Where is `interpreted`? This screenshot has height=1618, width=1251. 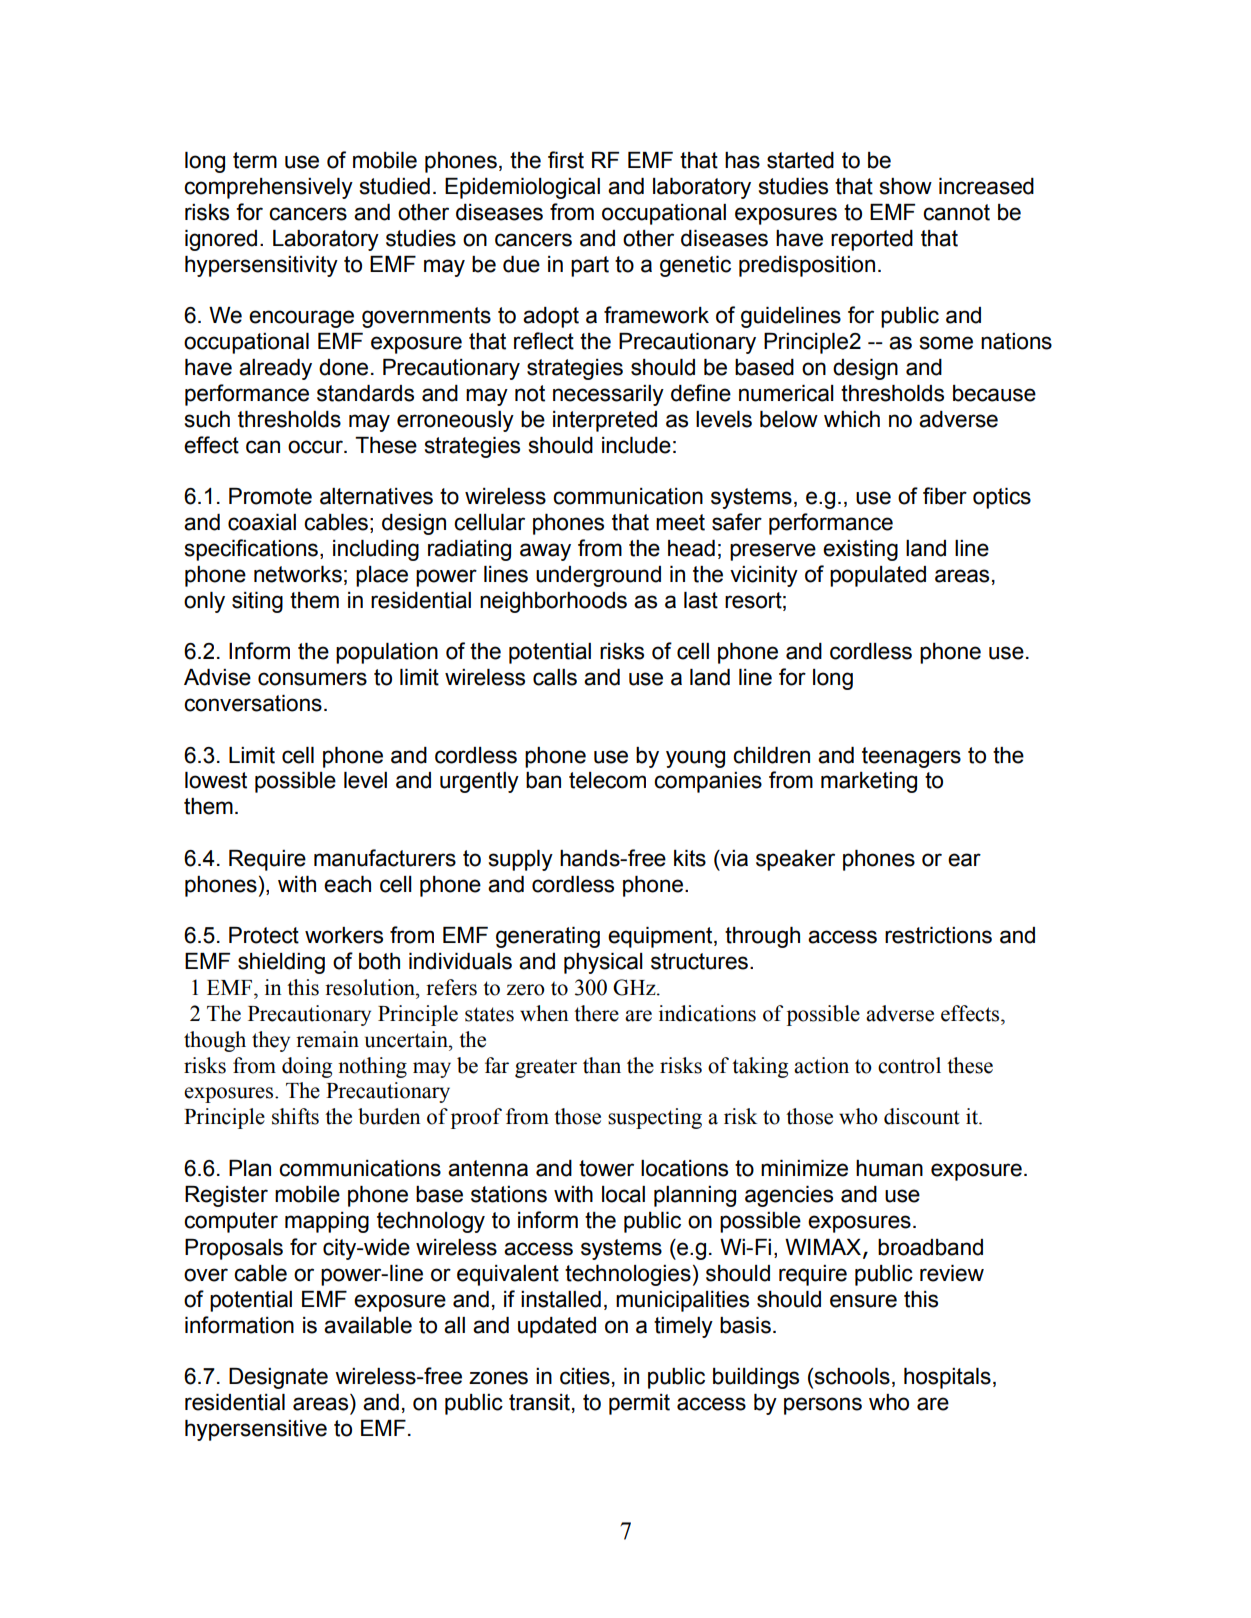 interpreted is located at coordinates (605, 421).
